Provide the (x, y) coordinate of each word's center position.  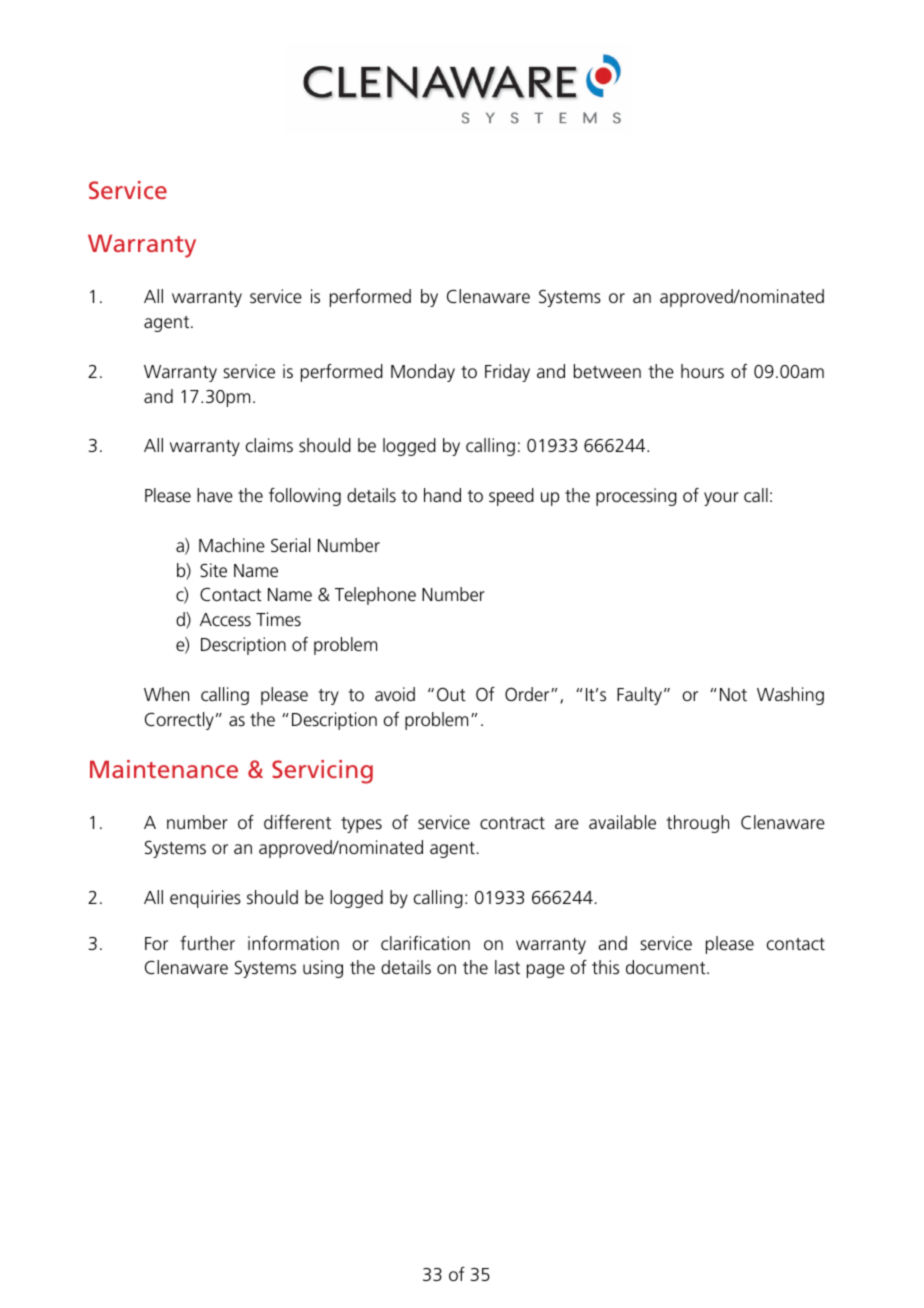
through (698, 824)
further (207, 943)
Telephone (375, 596)
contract (512, 823)
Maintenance (164, 769)
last (507, 967)
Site (213, 570)
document (667, 967)
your (721, 499)
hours (702, 371)
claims (269, 445)
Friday (507, 373)
